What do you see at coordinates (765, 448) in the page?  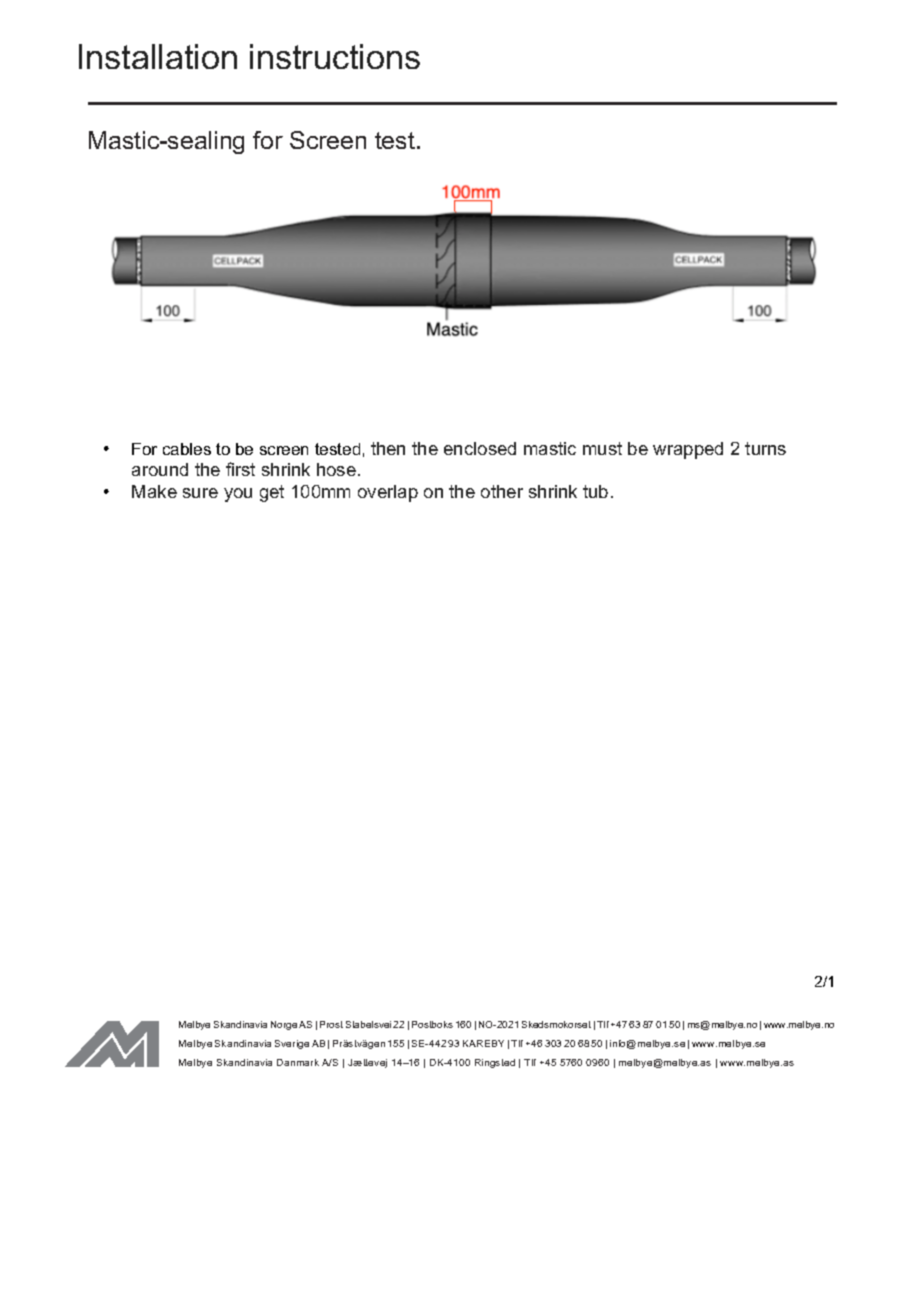 I see `turns` at bounding box center [765, 448].
